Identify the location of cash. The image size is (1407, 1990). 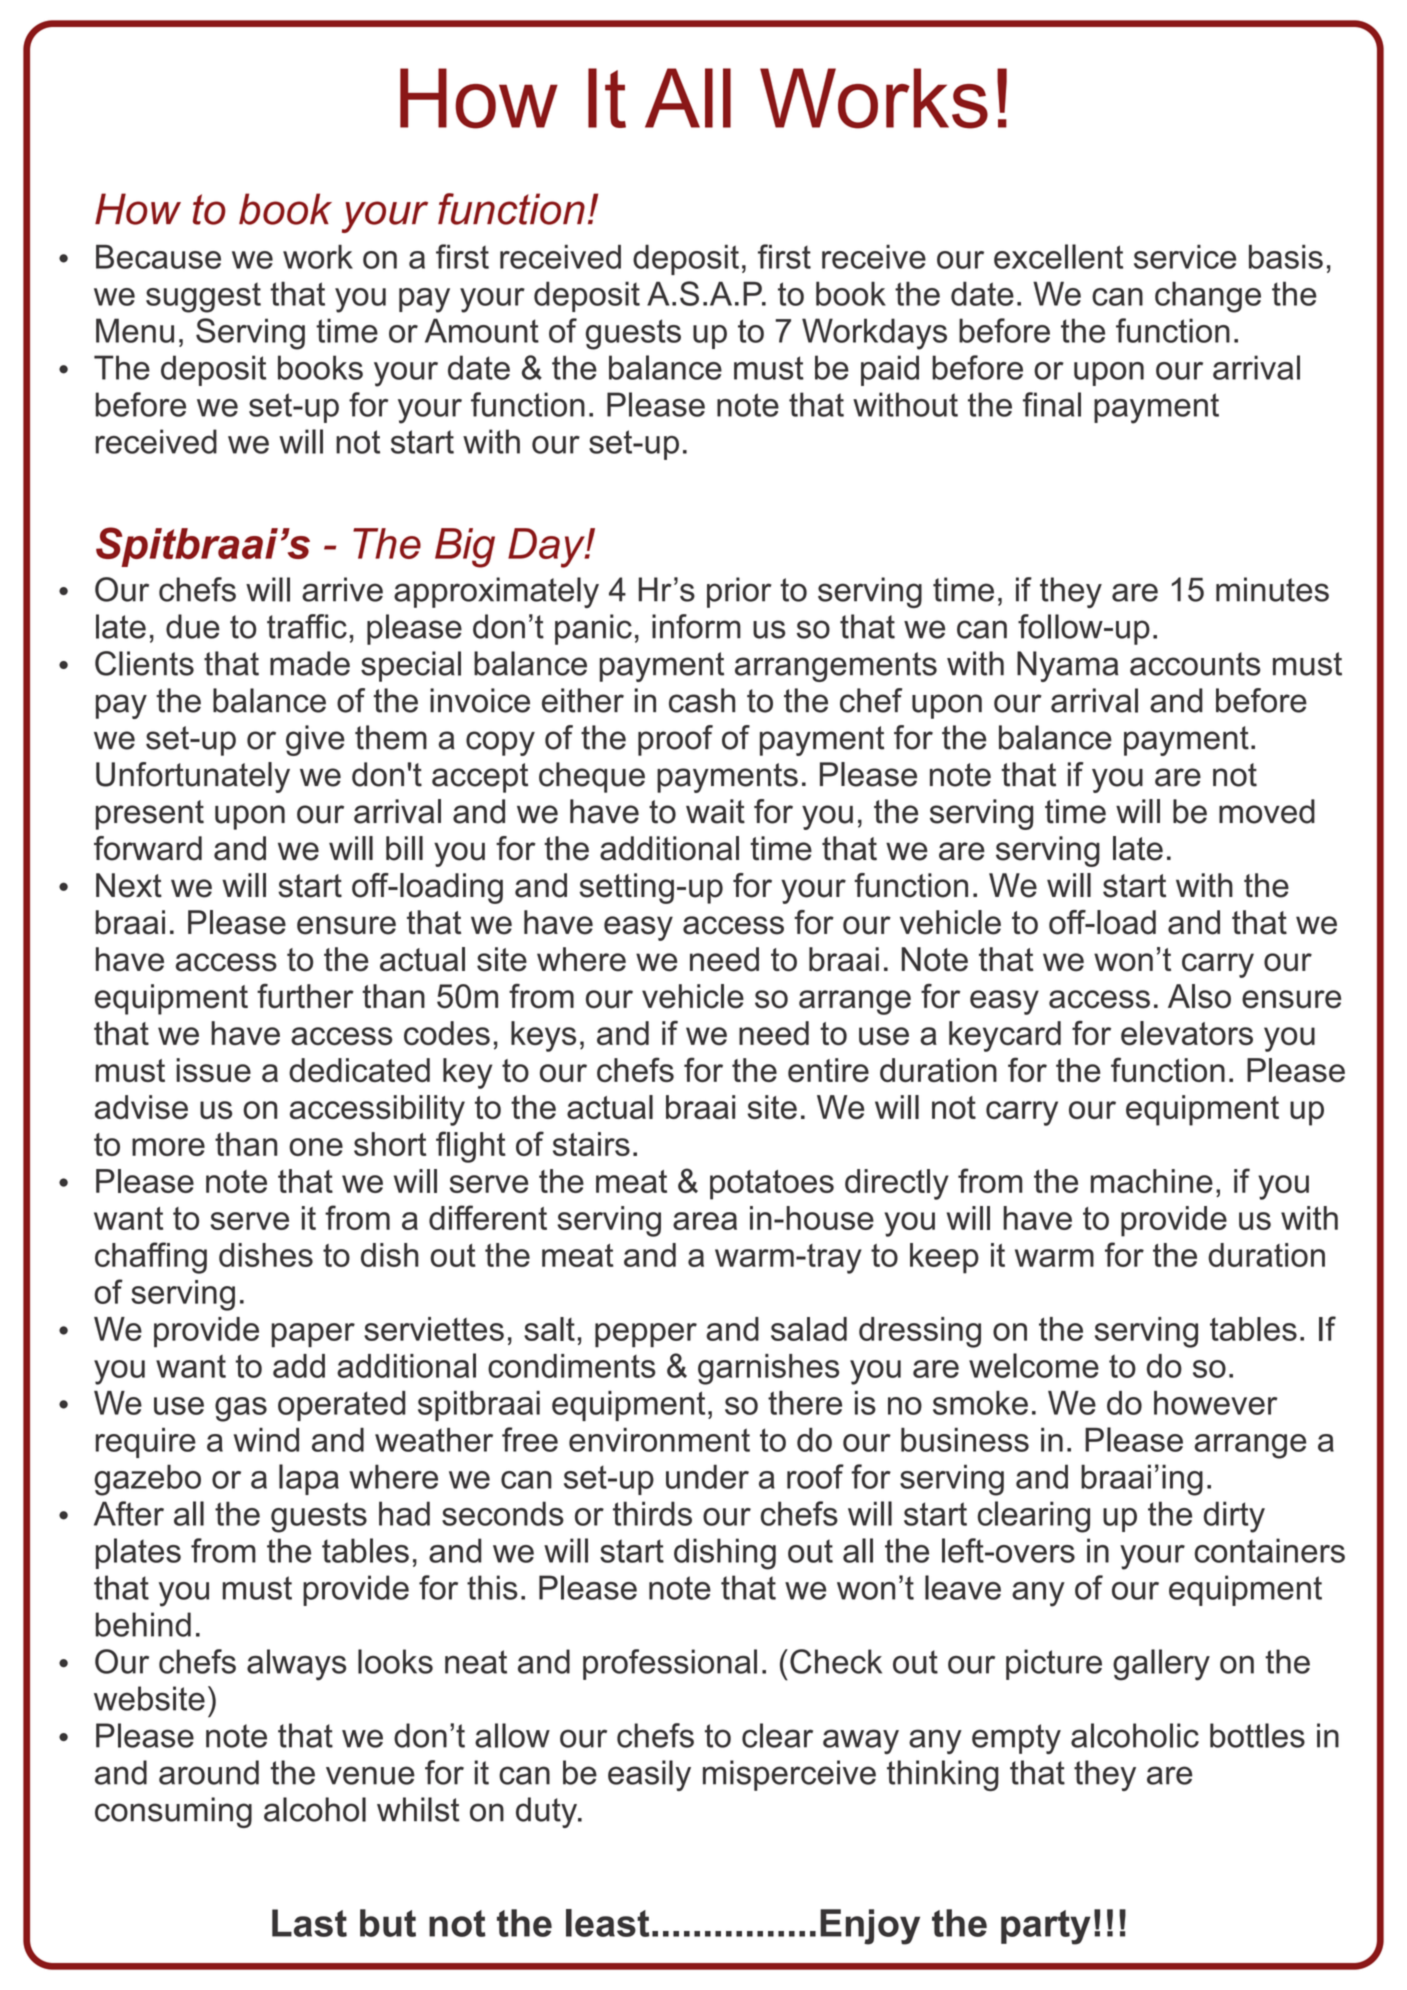
(702, 700).
